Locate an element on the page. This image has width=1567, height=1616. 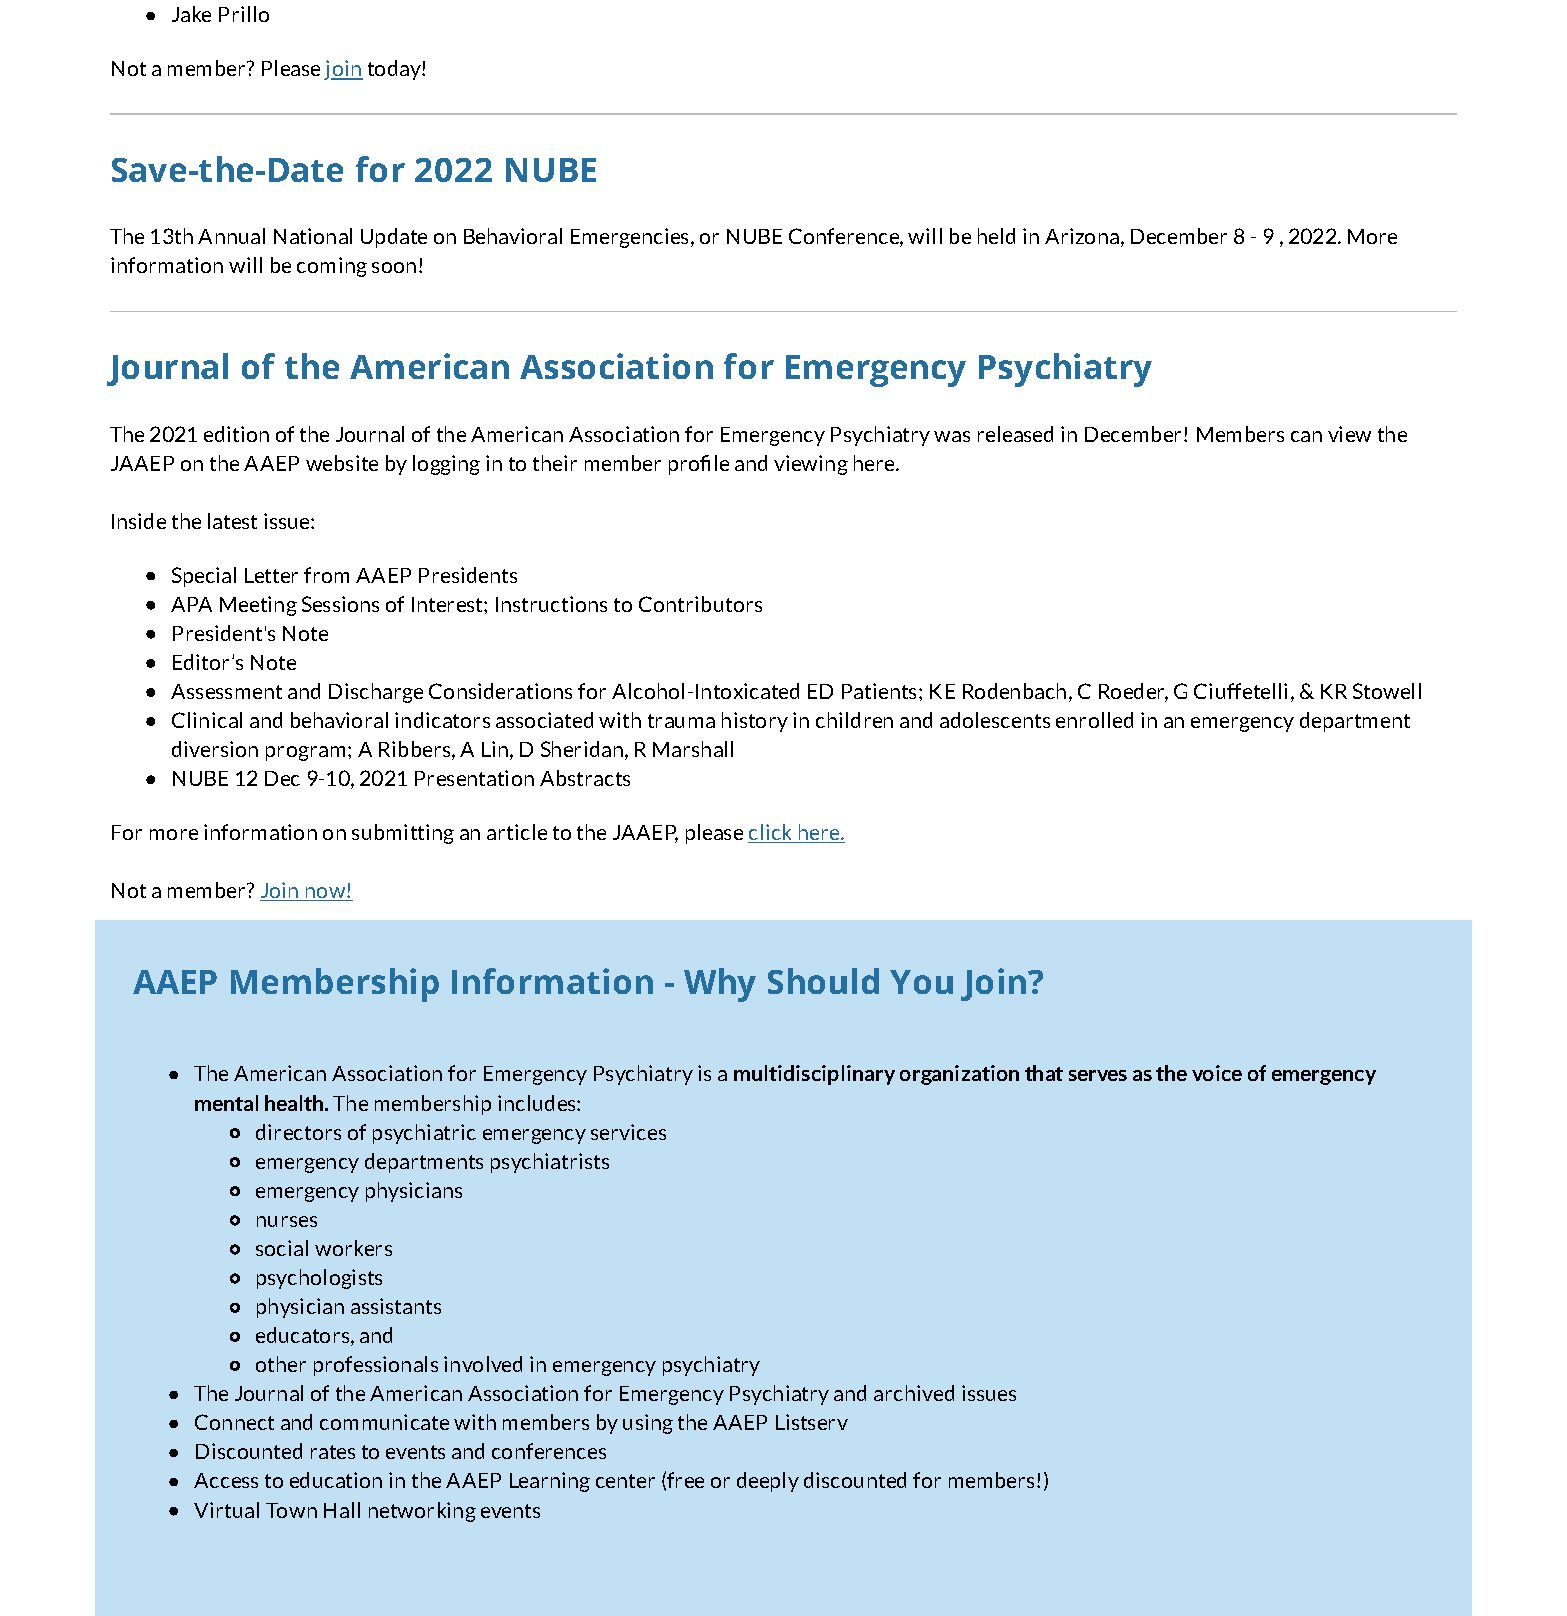
Why is located at coordinates (720, 985).
